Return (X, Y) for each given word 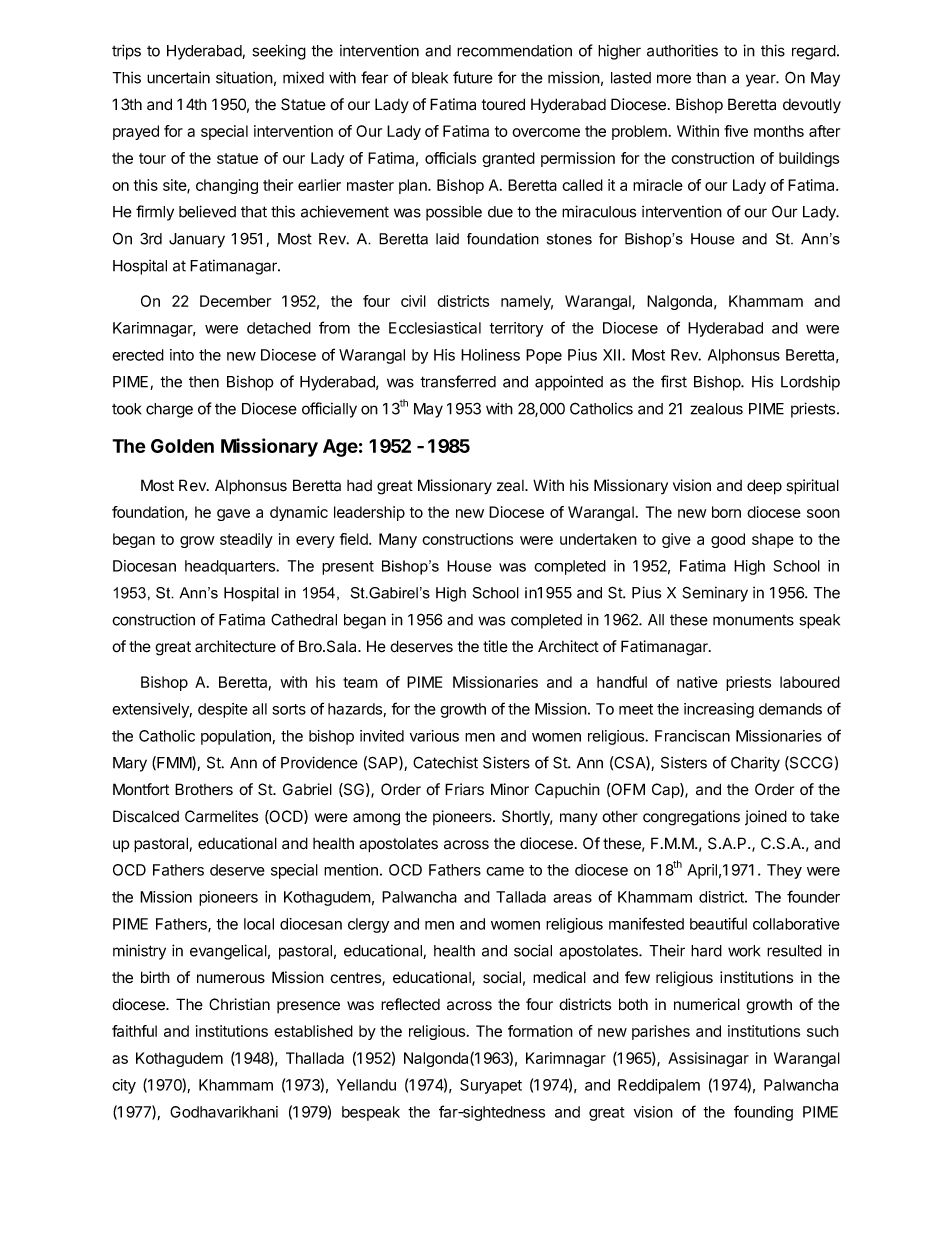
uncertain (178, 77)
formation (540, 1031)
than (711, 78)
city (124, 1086)
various (434, 736)
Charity (755, 764)
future (473, 77)
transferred (458, 381)
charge (169, 410)
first (674, 381)
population (236, 737)
